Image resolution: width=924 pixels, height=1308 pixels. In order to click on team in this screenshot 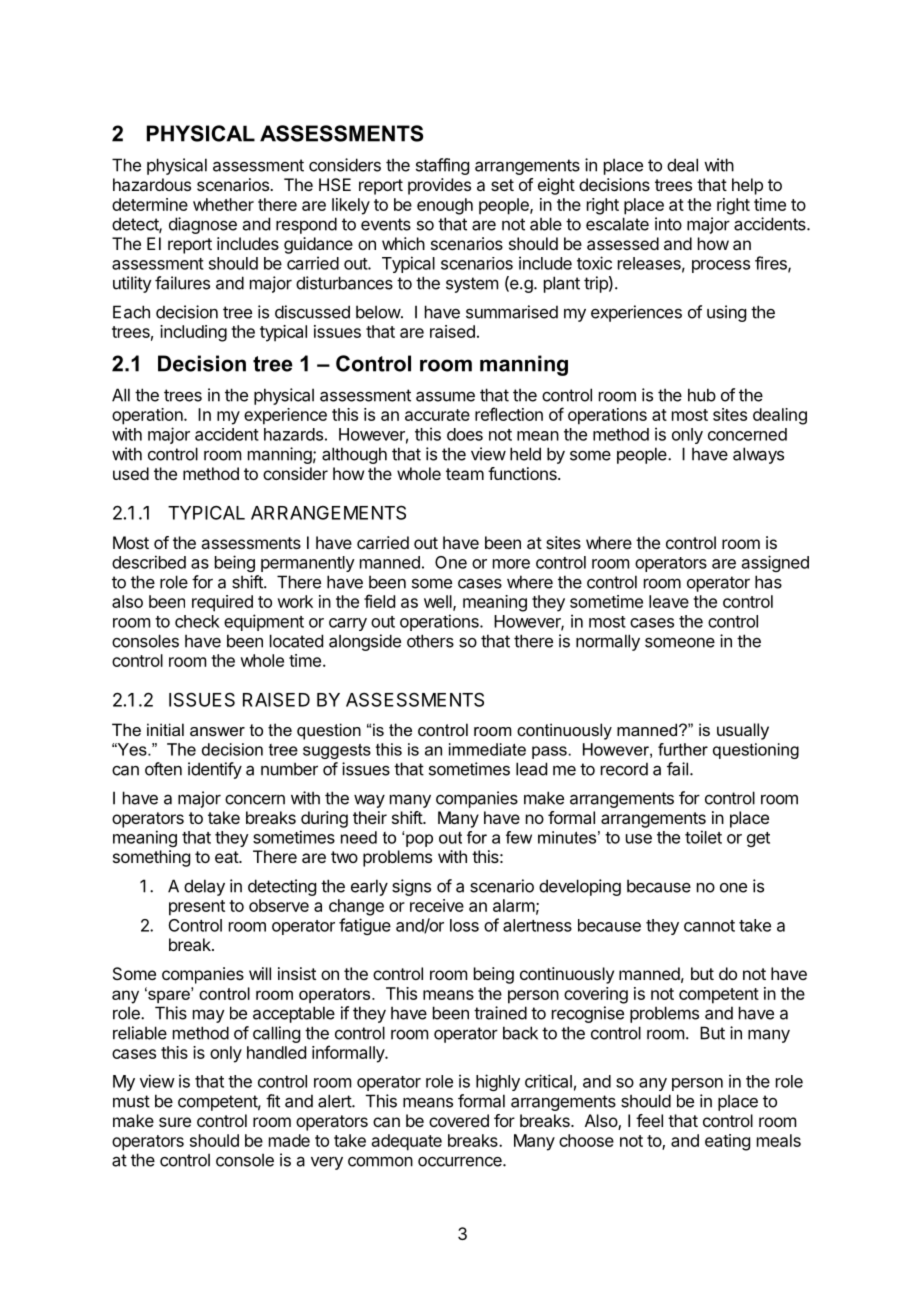, I will do `click(465, 474)`.
